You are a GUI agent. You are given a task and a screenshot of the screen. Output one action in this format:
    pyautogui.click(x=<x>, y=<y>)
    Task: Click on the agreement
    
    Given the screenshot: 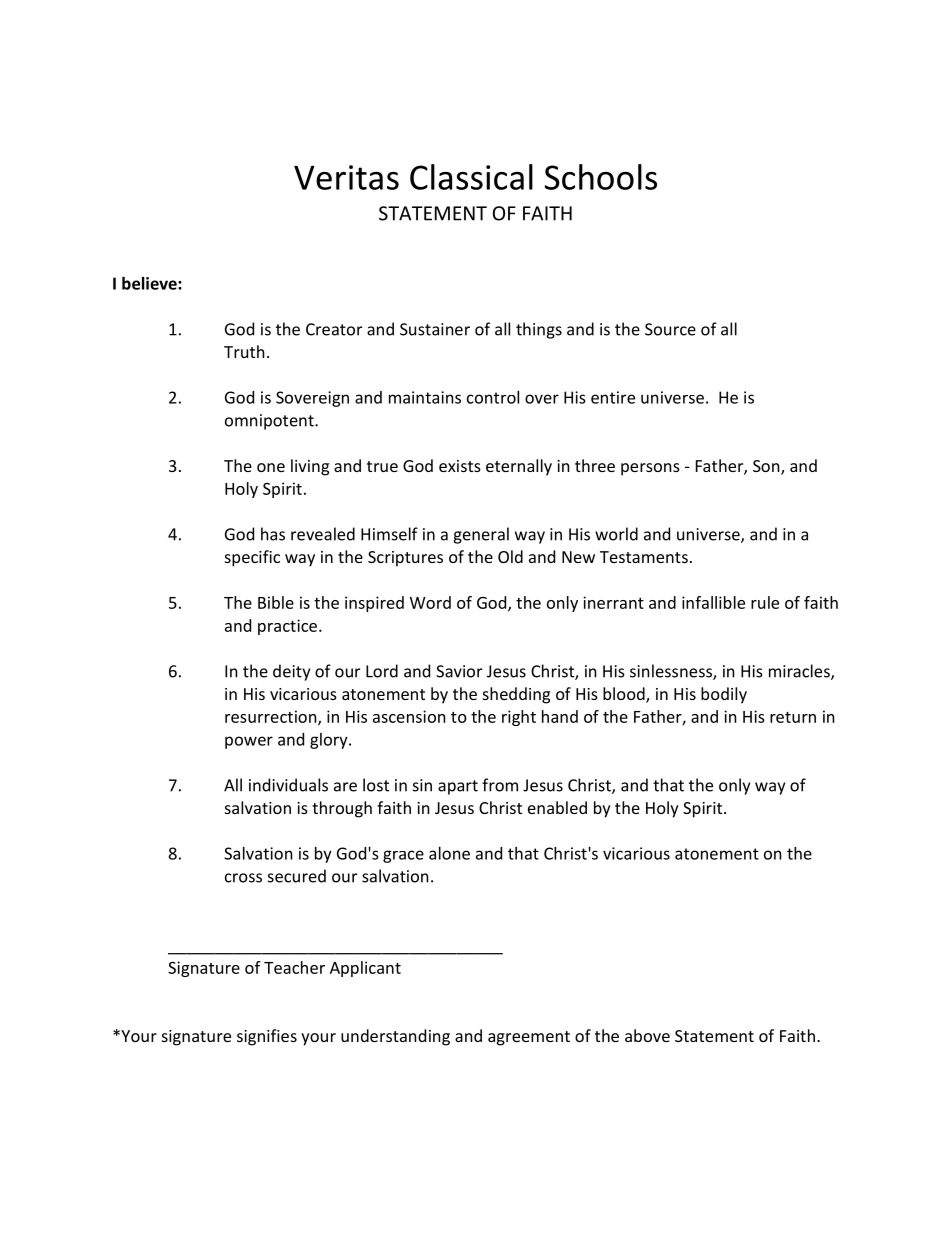 What is the action you would take?
    pyautogui.click(x=529, y=1038)
